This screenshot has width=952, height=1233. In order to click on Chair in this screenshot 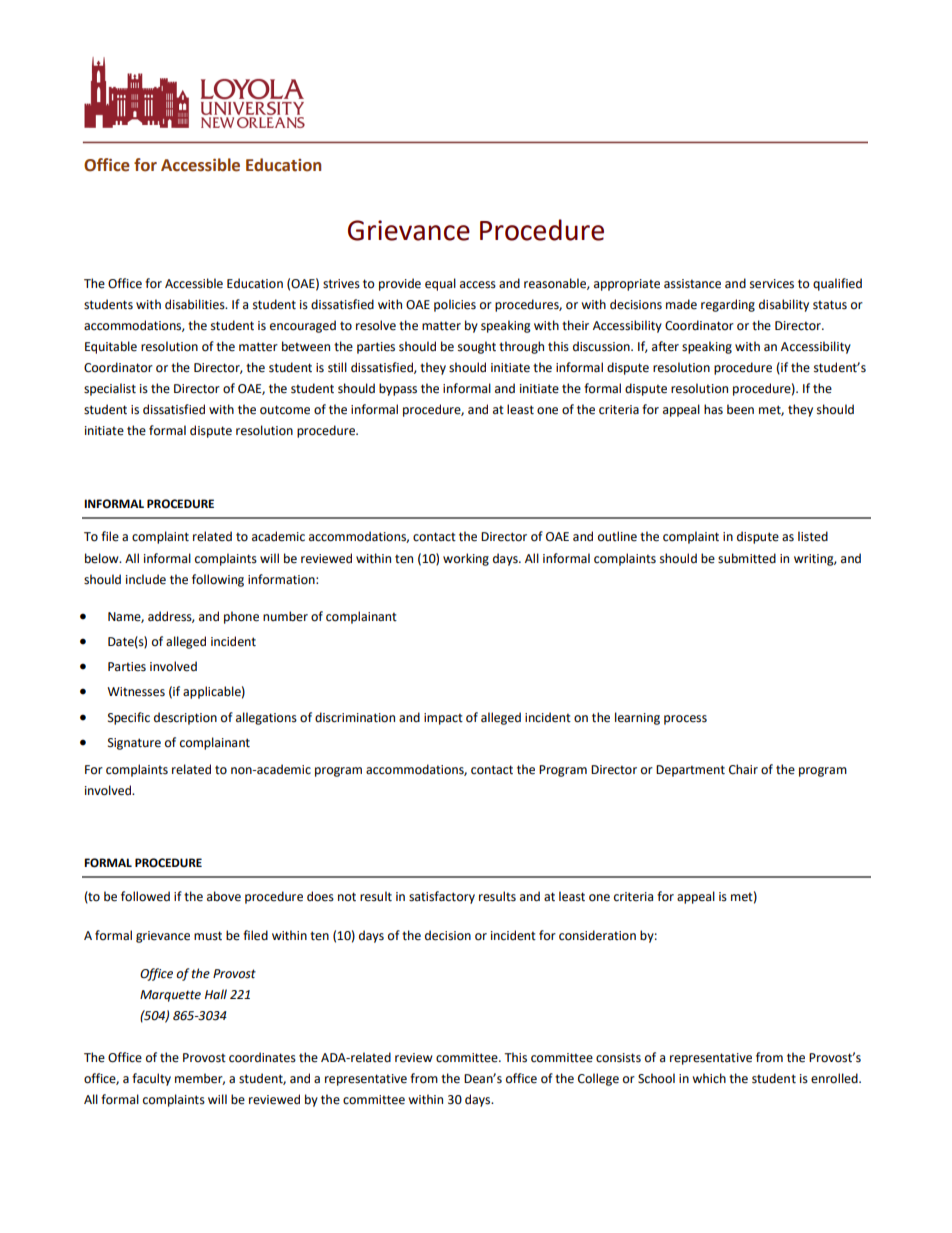, I will do `click(743, 769)`.
